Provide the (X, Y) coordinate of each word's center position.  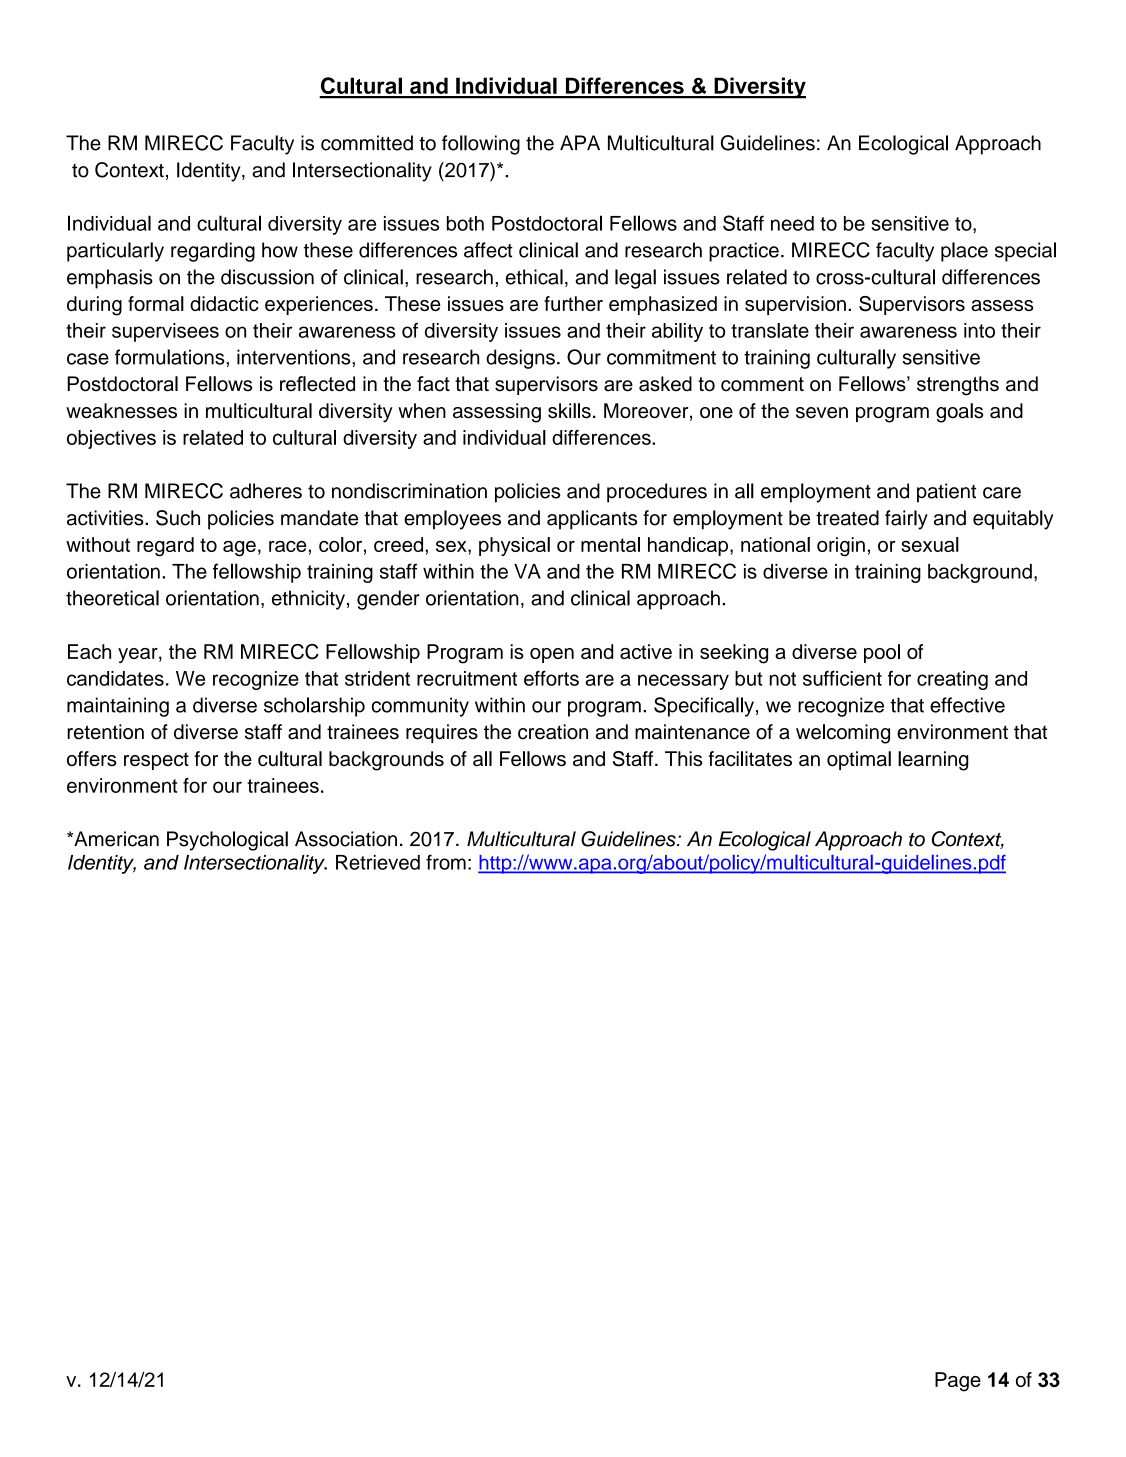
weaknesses (121, 411)
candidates (115, 678)
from (446, 862)
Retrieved (378, 862)
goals (959, 413)
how (280, 250)
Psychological (227, 841)
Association (346, 839)
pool (882, 653)
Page (958, 1382)
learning (933, 761)
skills (569, 411)
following (481, 145)
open (552, 655)
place (964, 252)
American (115, 839)
